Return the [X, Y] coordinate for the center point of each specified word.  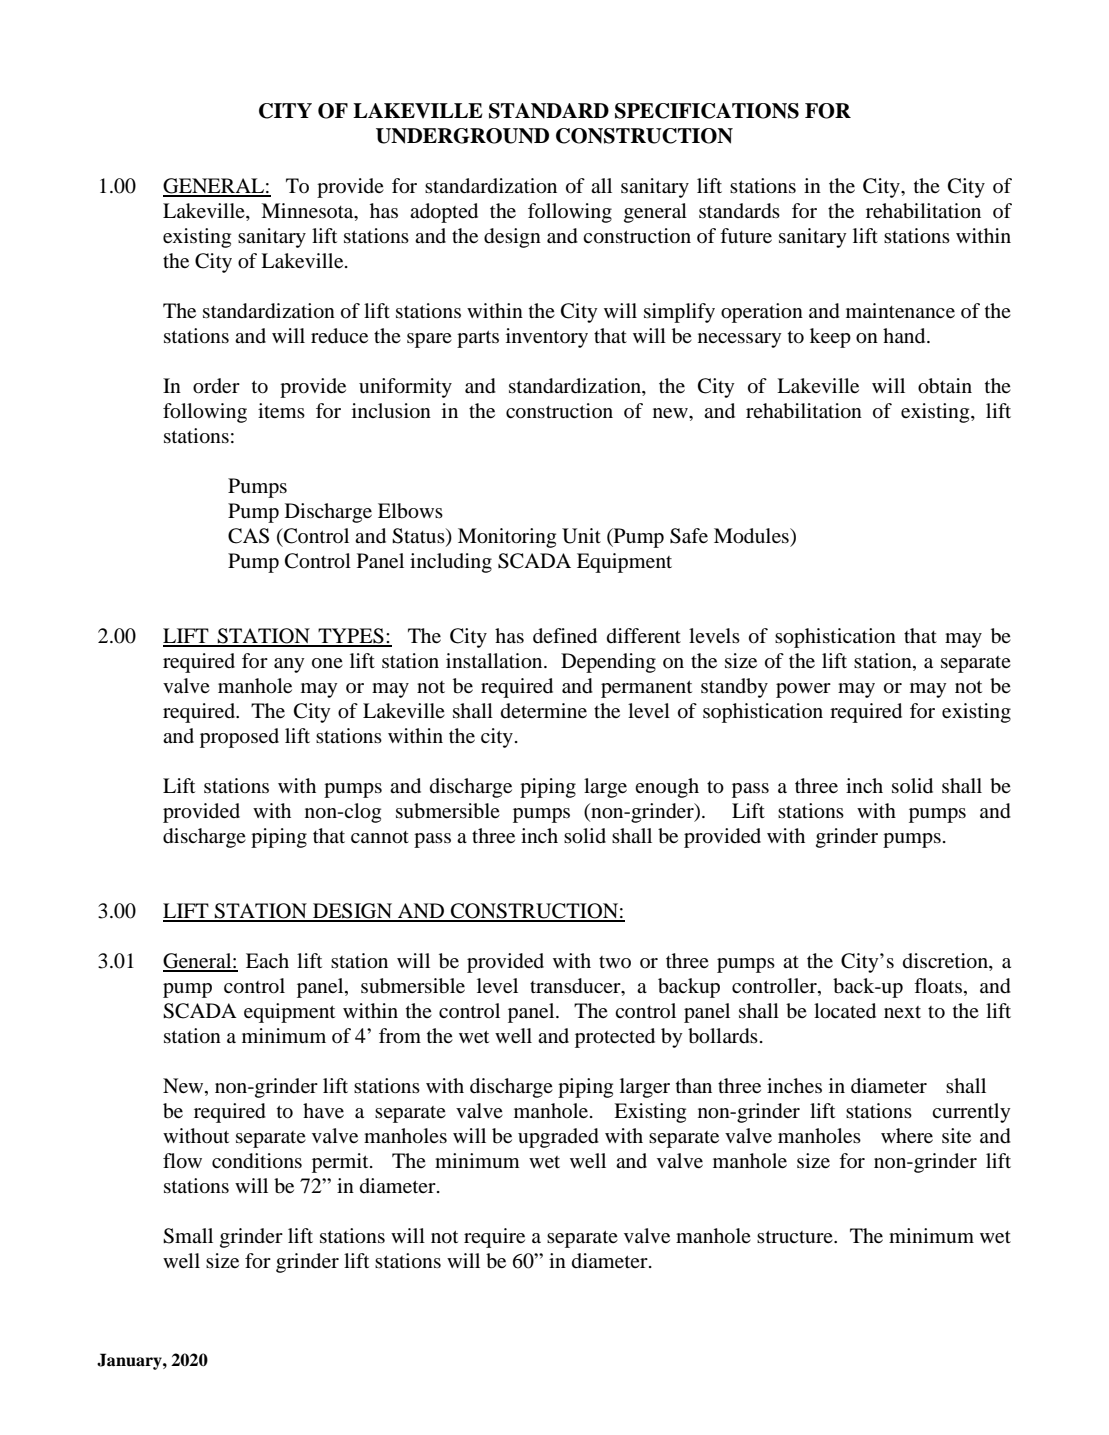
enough [667, 788]
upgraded [558, 1138]
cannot [380, 837]
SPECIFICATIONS [707, 111]
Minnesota [308, 212]
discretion [946, 962]
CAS [248, 536]
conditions [257, 1161]
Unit [581, 536]
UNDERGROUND [462, 136]
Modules [752, 536]
